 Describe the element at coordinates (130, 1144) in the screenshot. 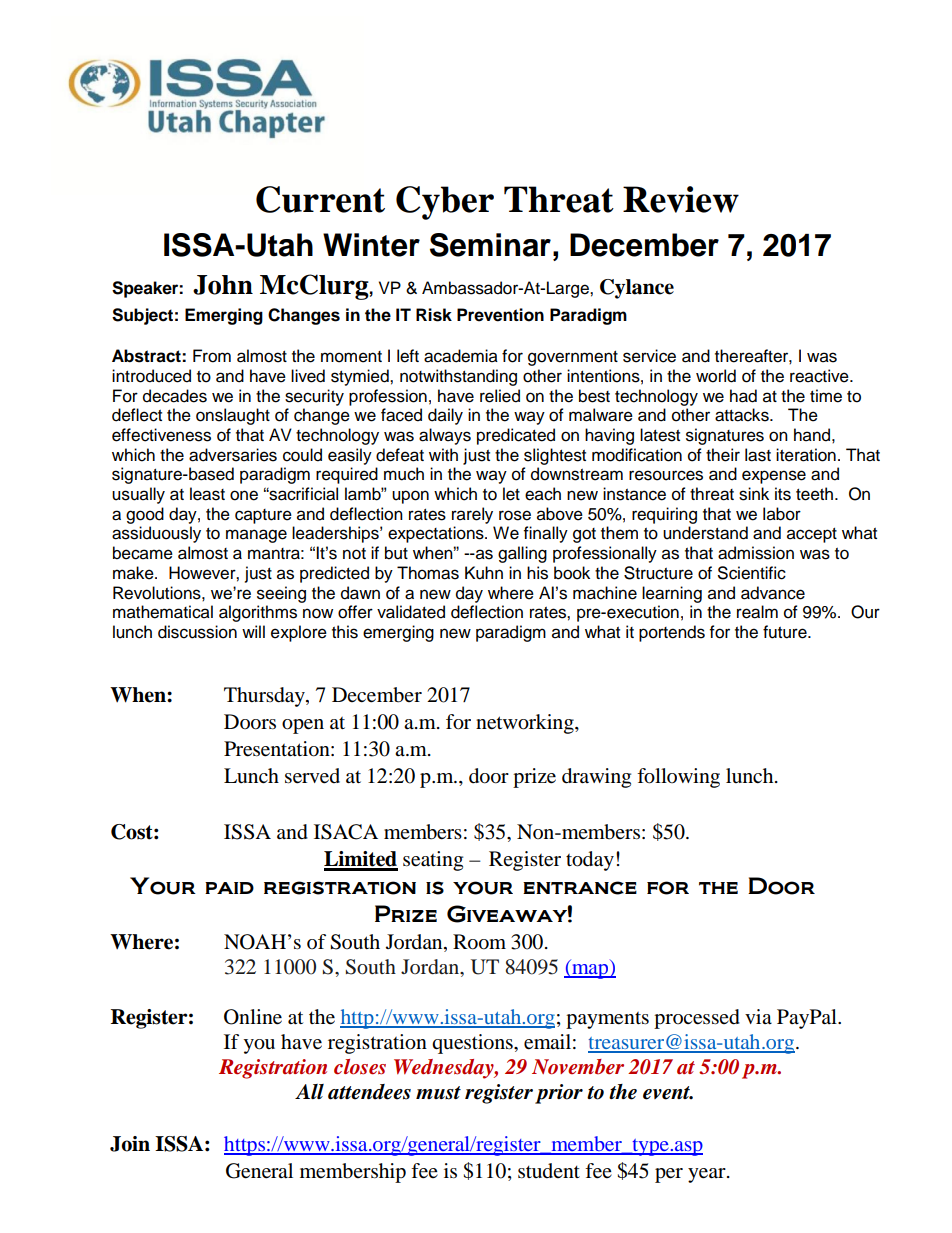

I see `Join` at that location.
